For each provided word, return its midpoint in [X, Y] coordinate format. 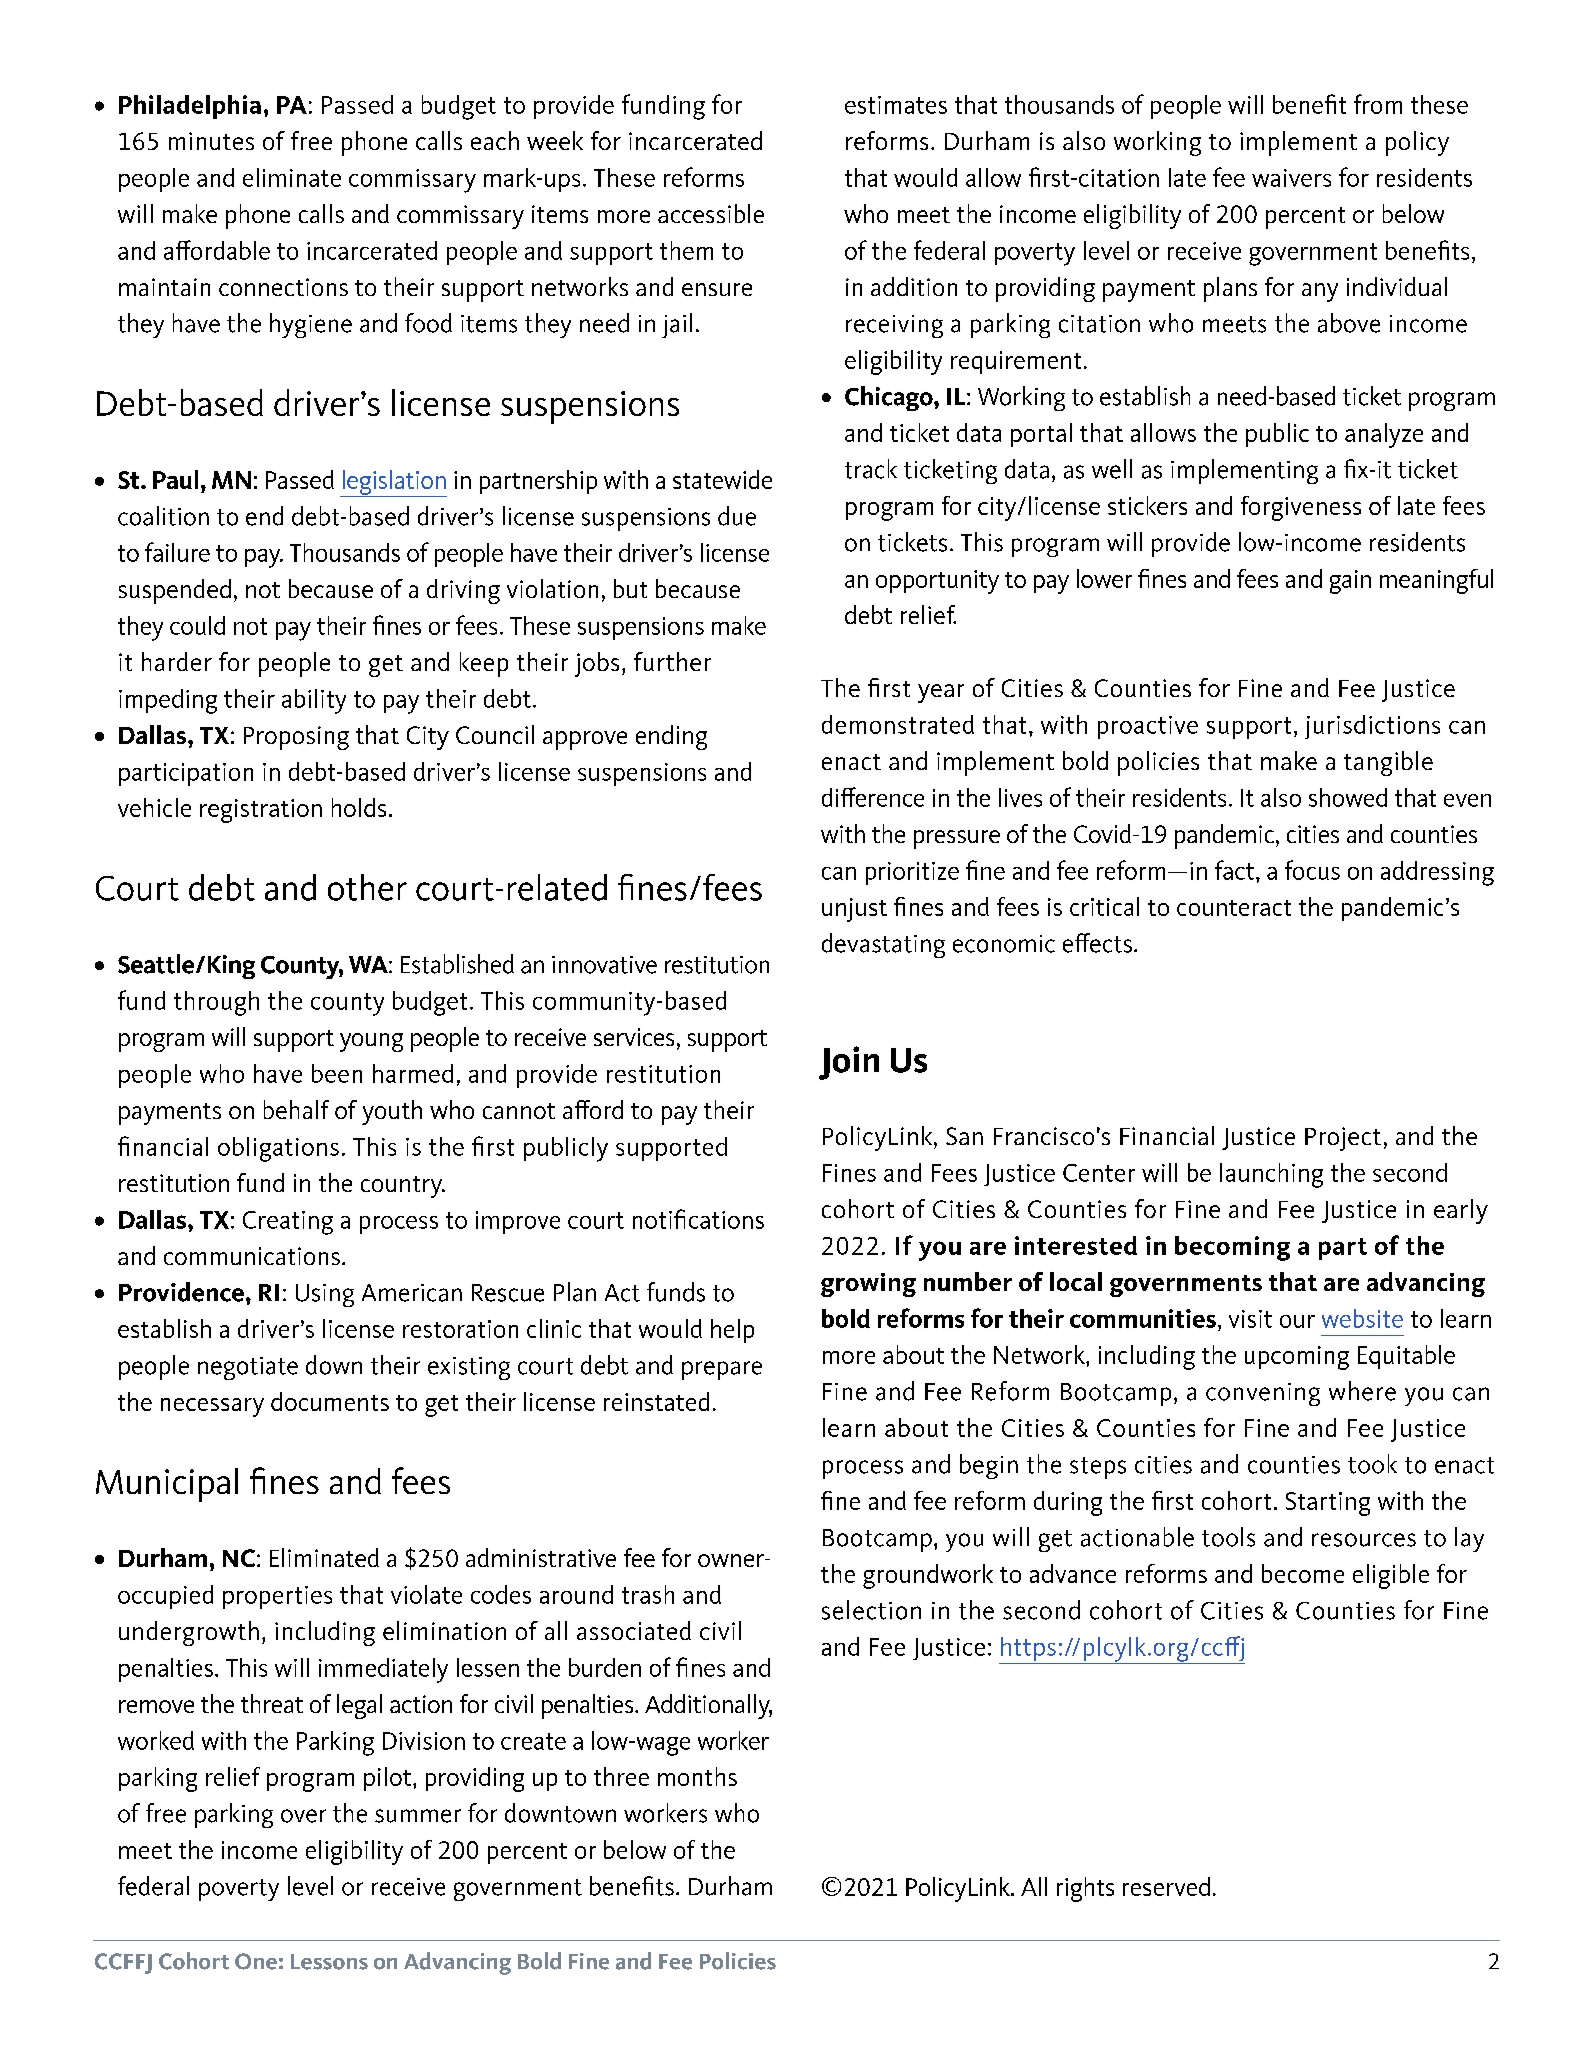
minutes [211, 141]
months [697, 1776]
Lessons [329, 1962]
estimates [896, 105]
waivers [1291, 178]
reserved [1166, 1886]
